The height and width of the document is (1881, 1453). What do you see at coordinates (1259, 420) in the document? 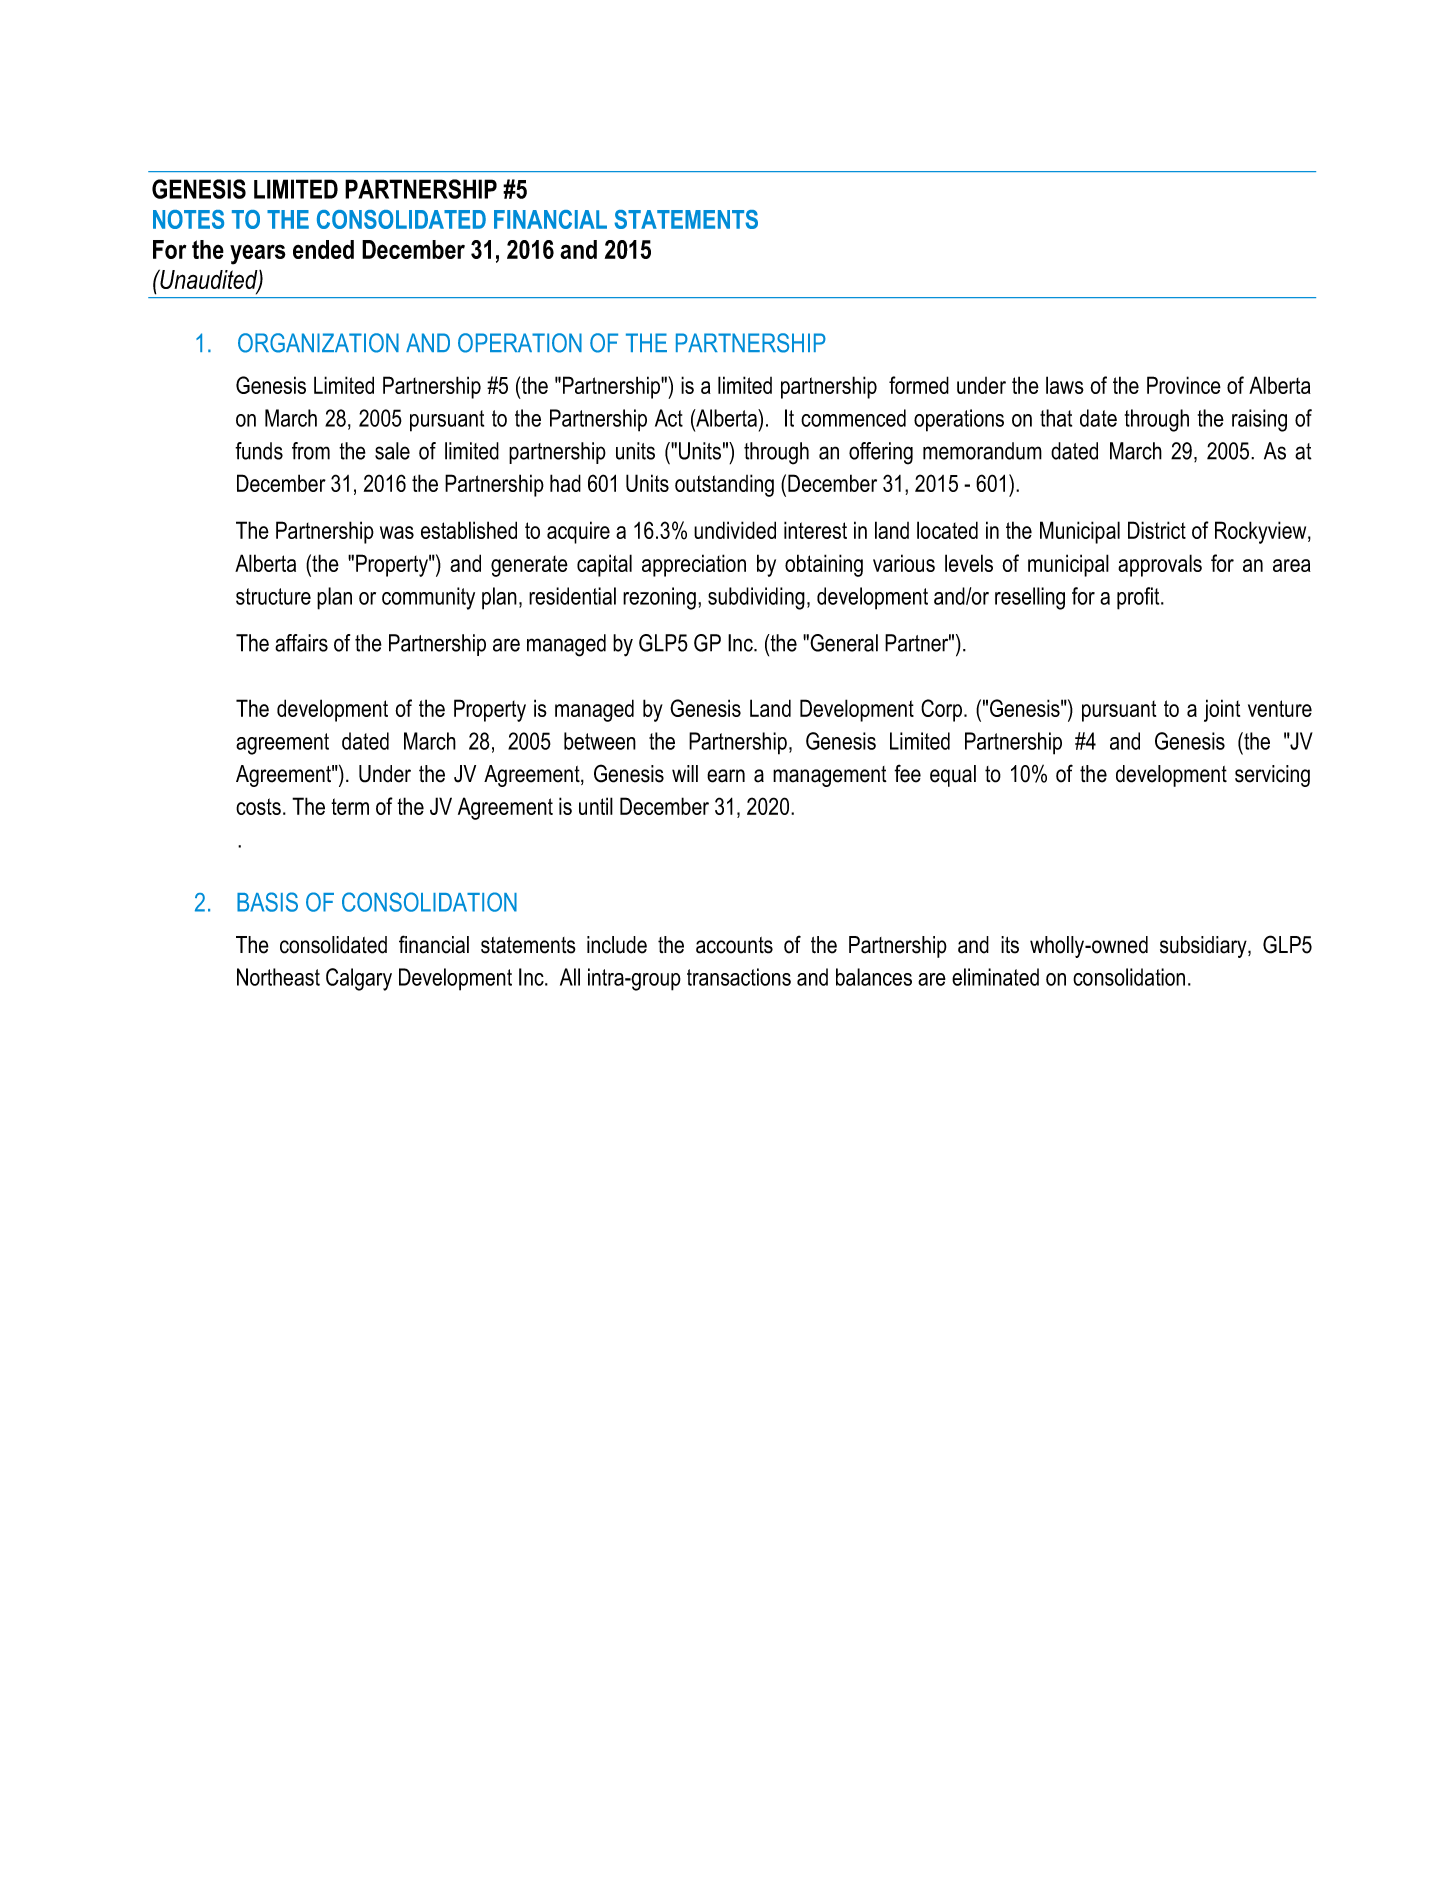
I see `raising` at bounding box center [1259, 420].
